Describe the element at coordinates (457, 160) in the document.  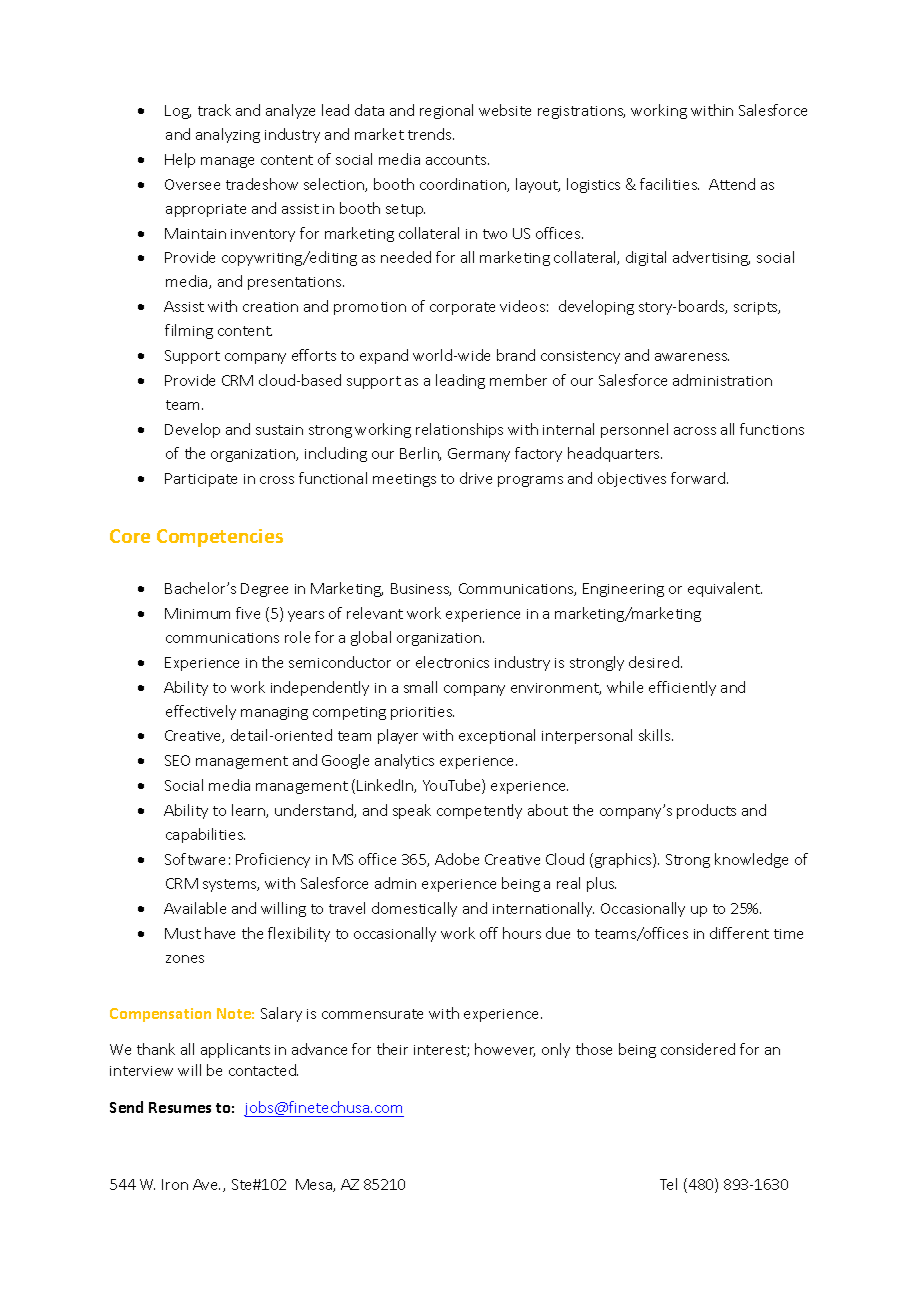
I see `accounts` at that location.
